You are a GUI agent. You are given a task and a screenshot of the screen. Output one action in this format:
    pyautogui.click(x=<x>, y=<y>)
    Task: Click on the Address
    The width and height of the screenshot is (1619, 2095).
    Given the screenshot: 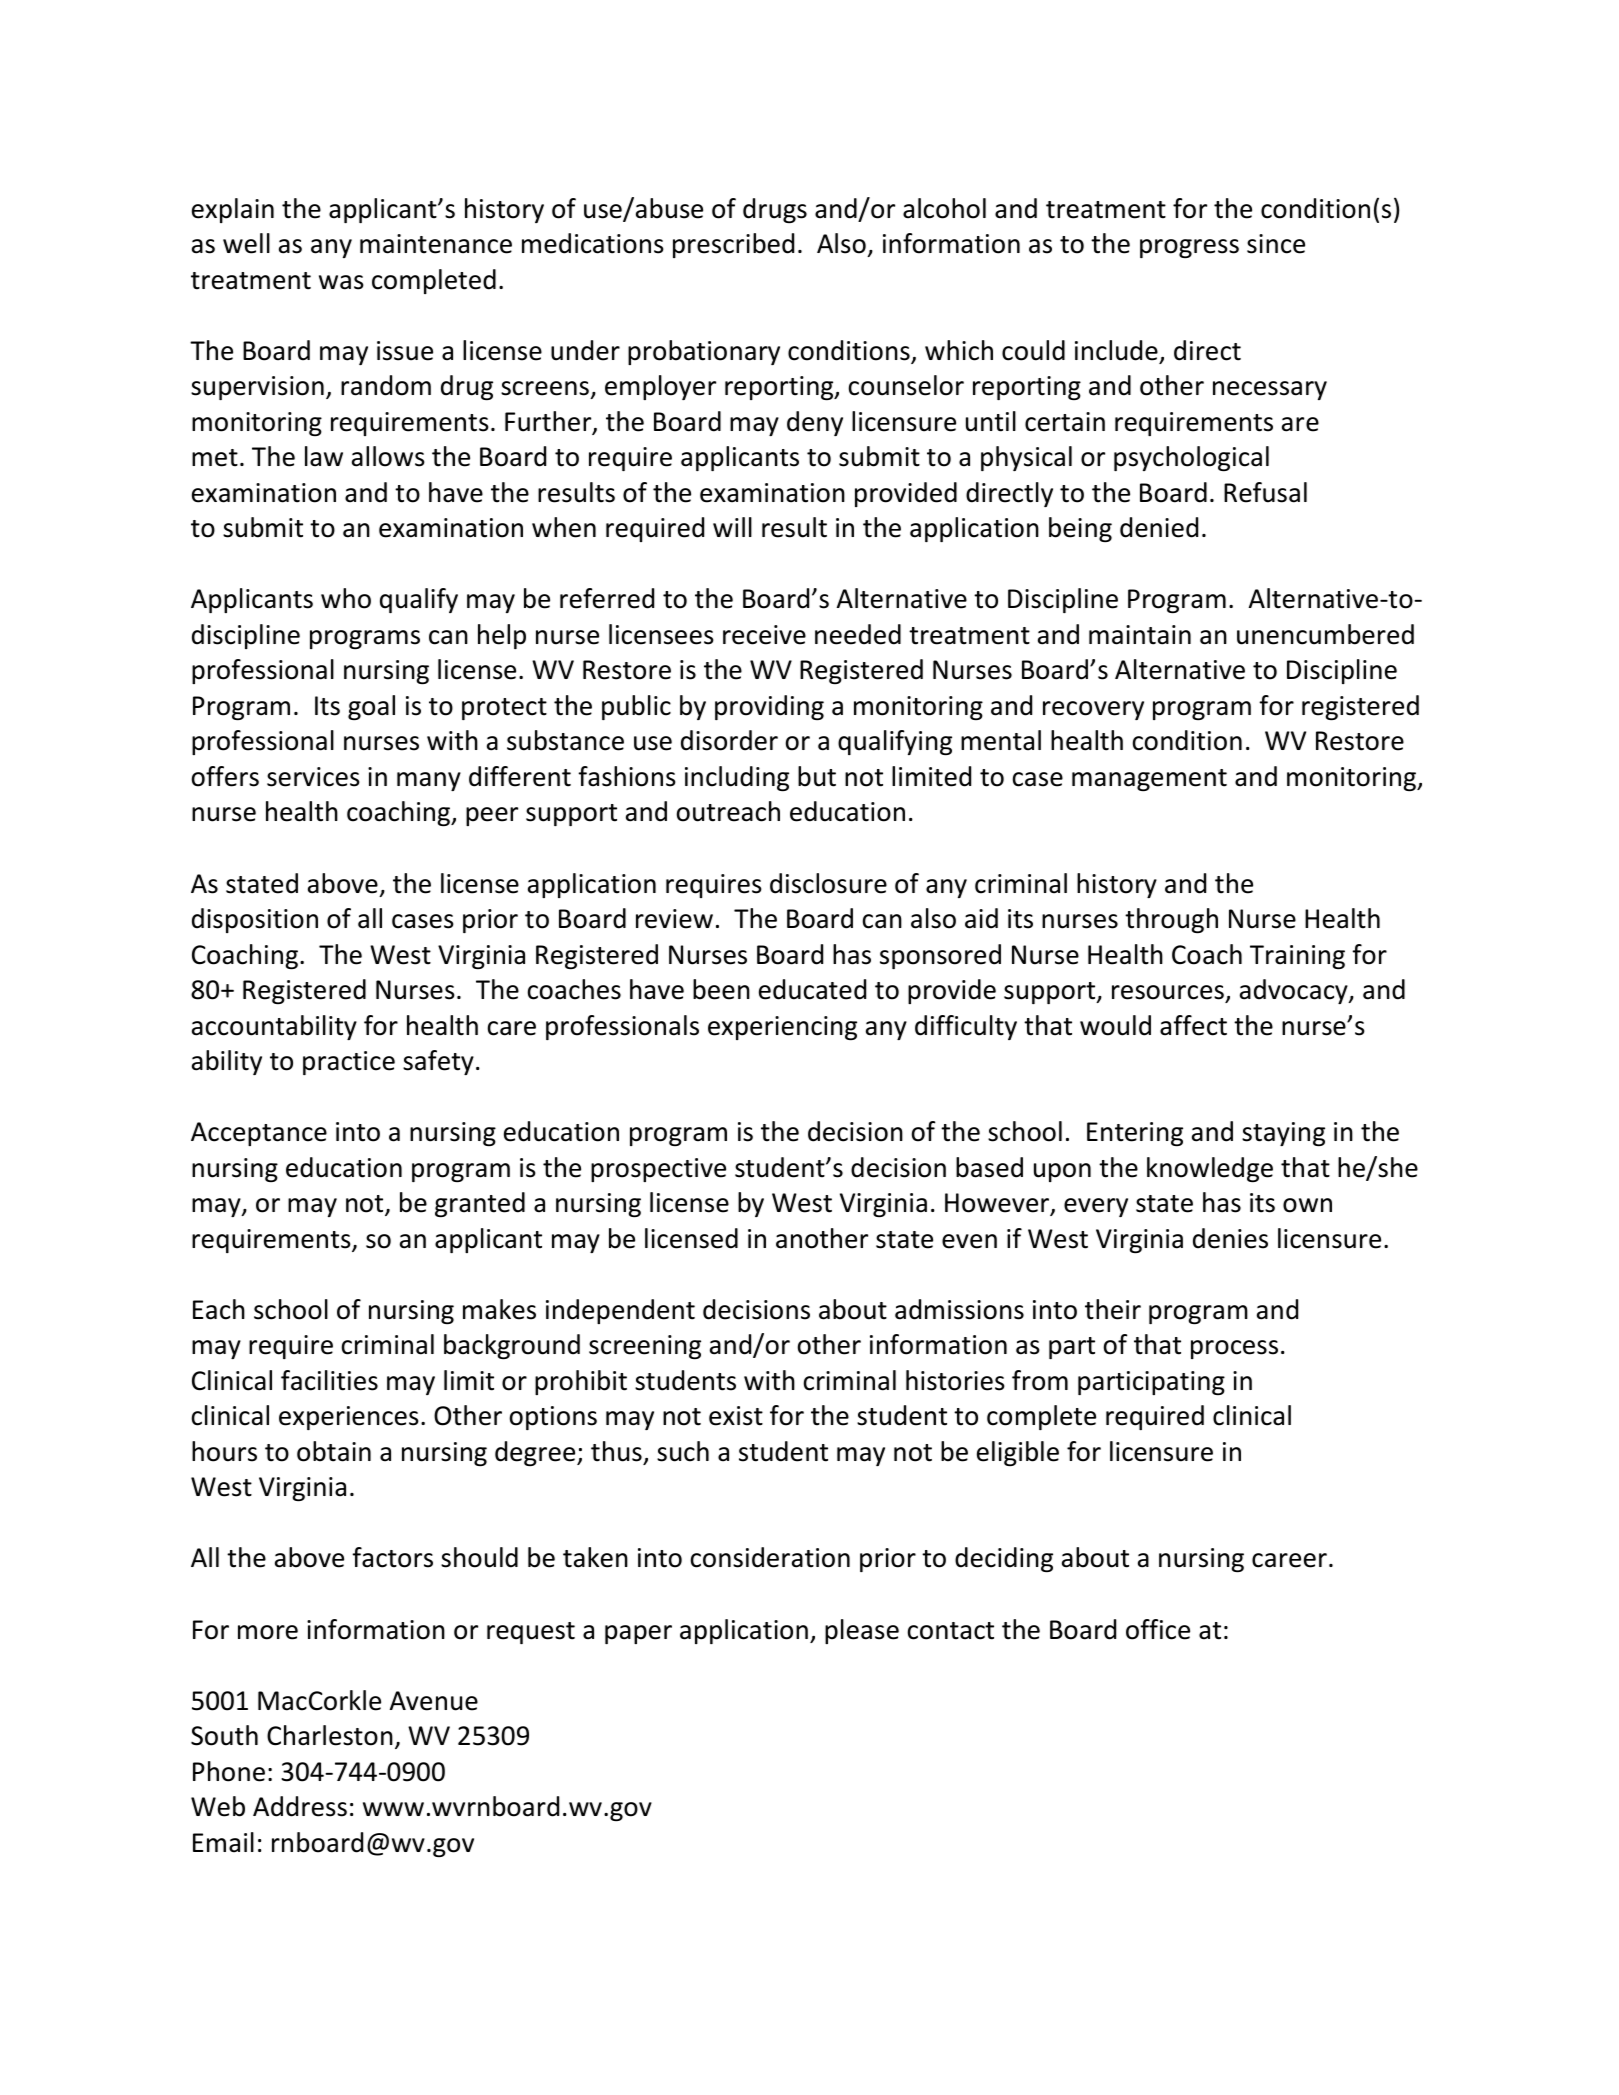 What is the action you would take?
    pyautogui.click(x=300, y=1806)
